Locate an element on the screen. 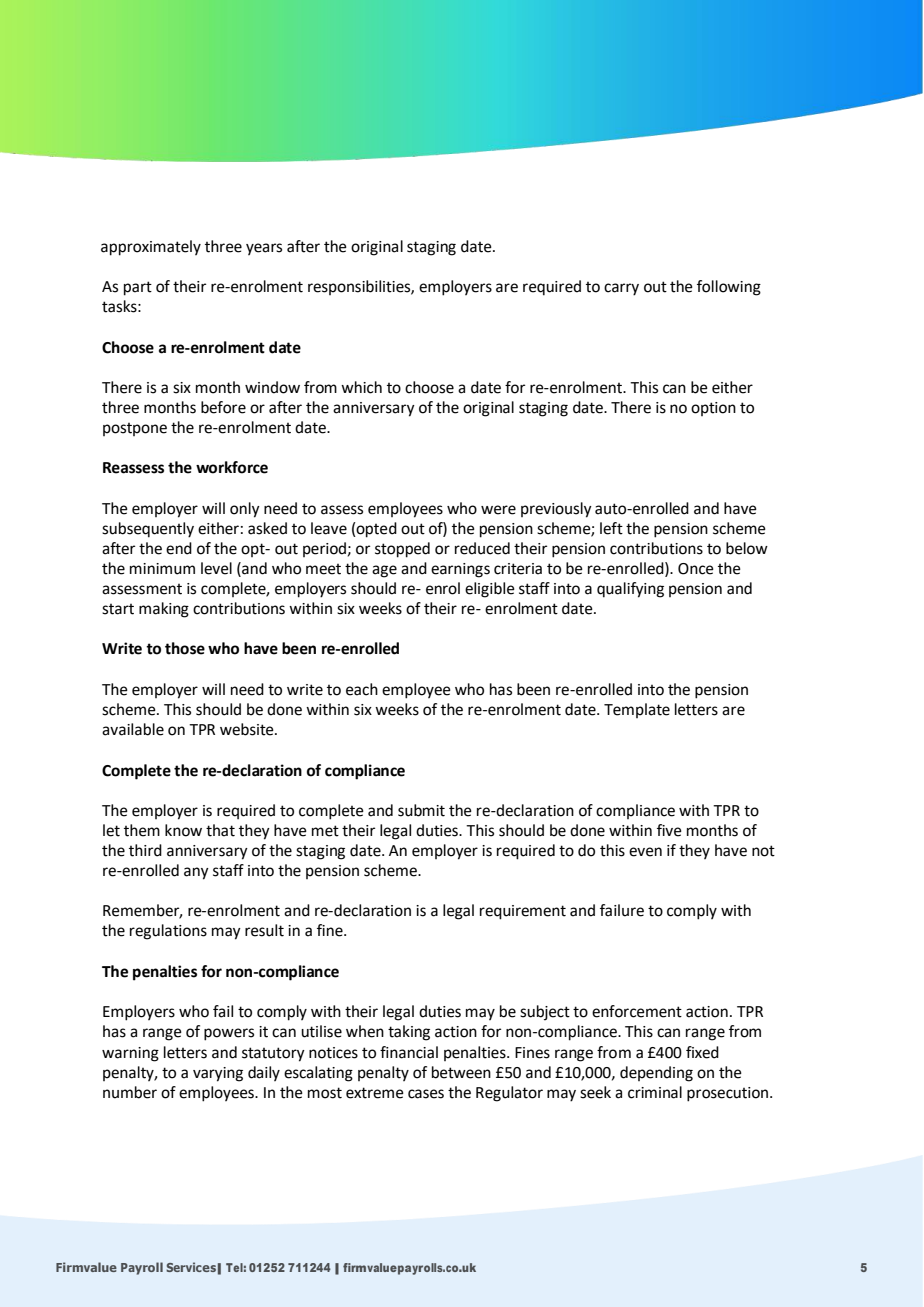 This screenshot has width=924, height=1307. each is located at coordinates (362, 689).
